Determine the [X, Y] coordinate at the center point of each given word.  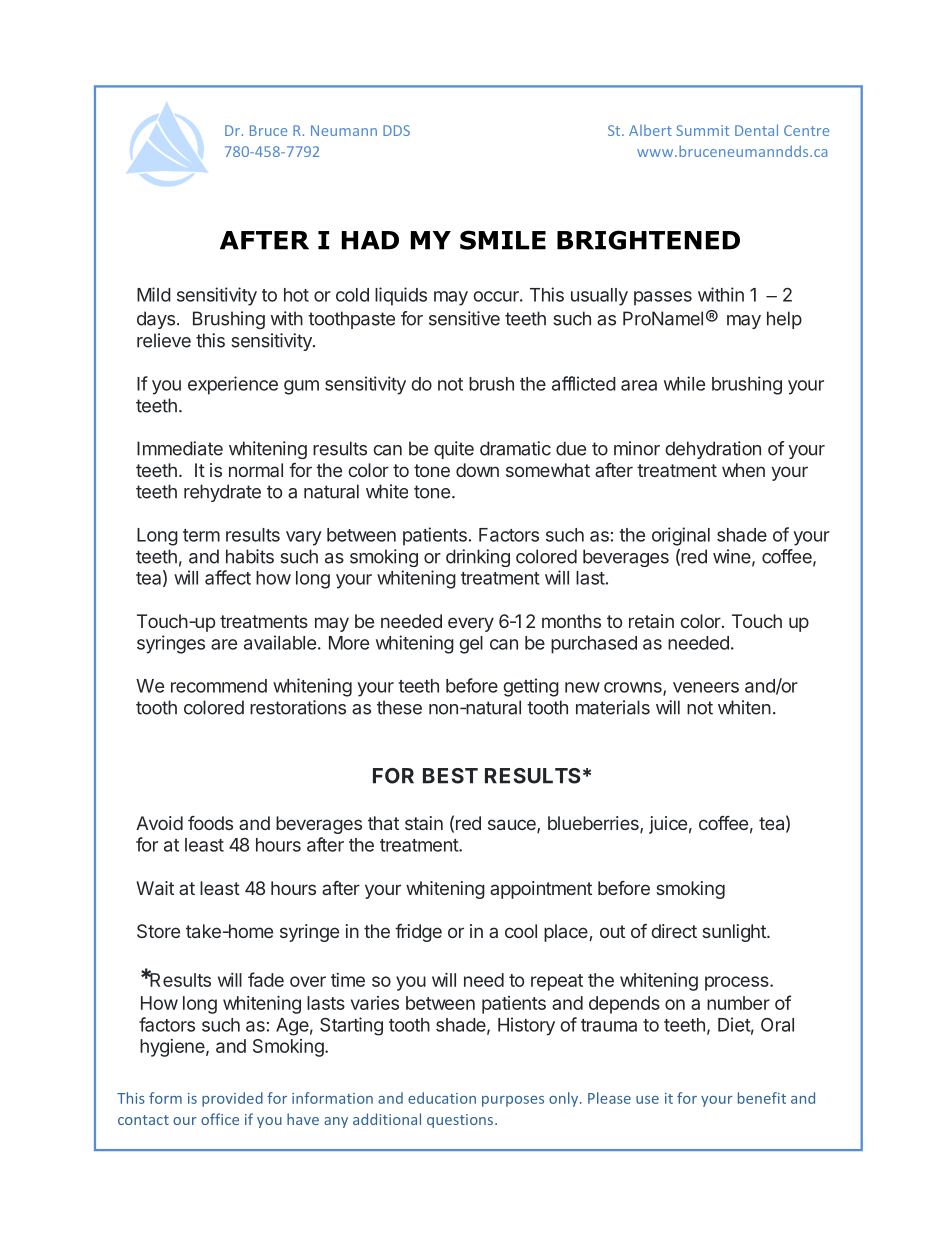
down [477, 470]
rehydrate [222, 493]
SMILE [503, 240]
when [743, 470]
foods [210, 823]
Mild [154, 294]
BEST [450, 776]
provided [232, 1099]
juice [668, 825]
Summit [702, 130]
